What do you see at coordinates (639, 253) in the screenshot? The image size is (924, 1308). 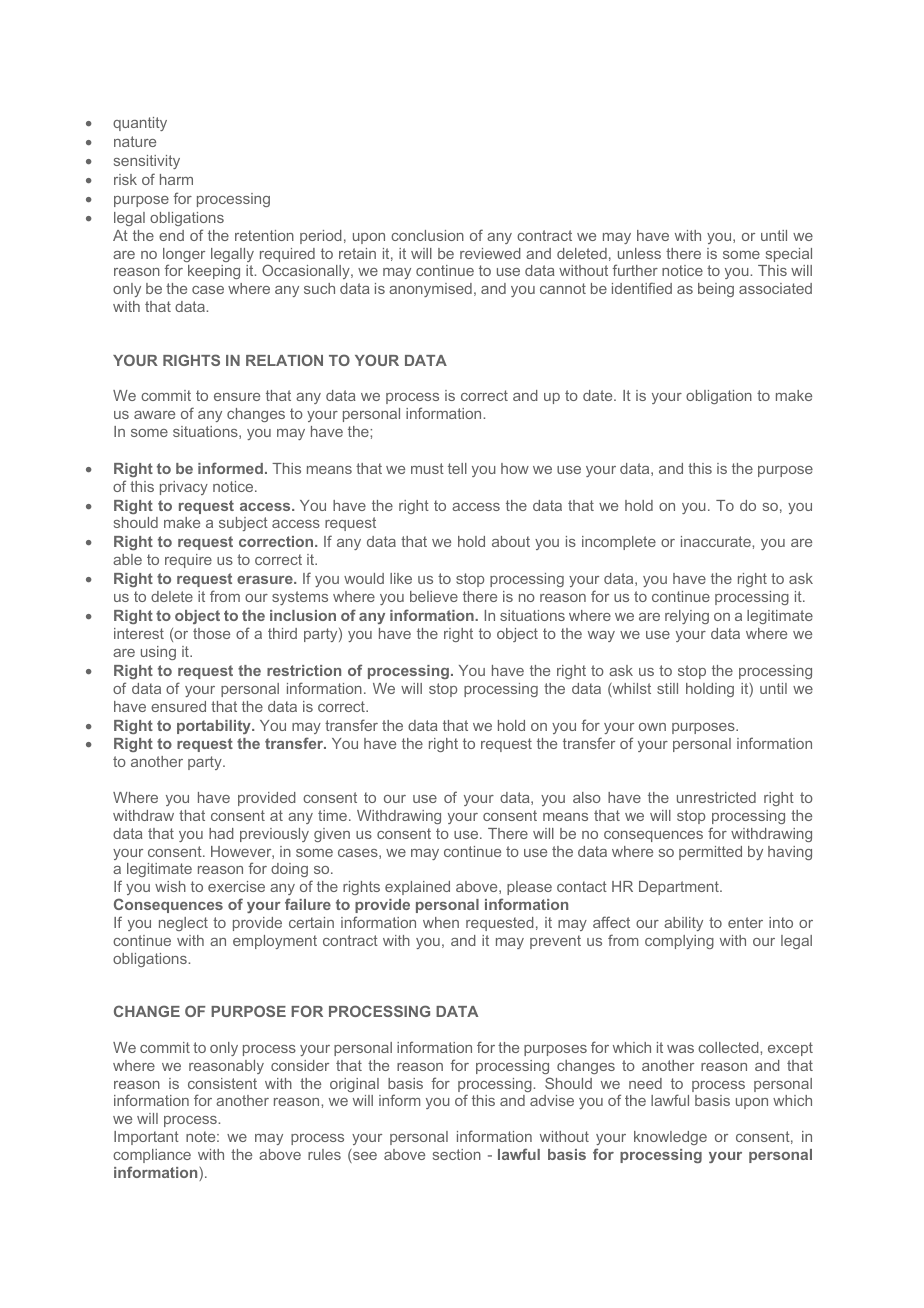 I see `unless` at bounding box center [639, 253].
